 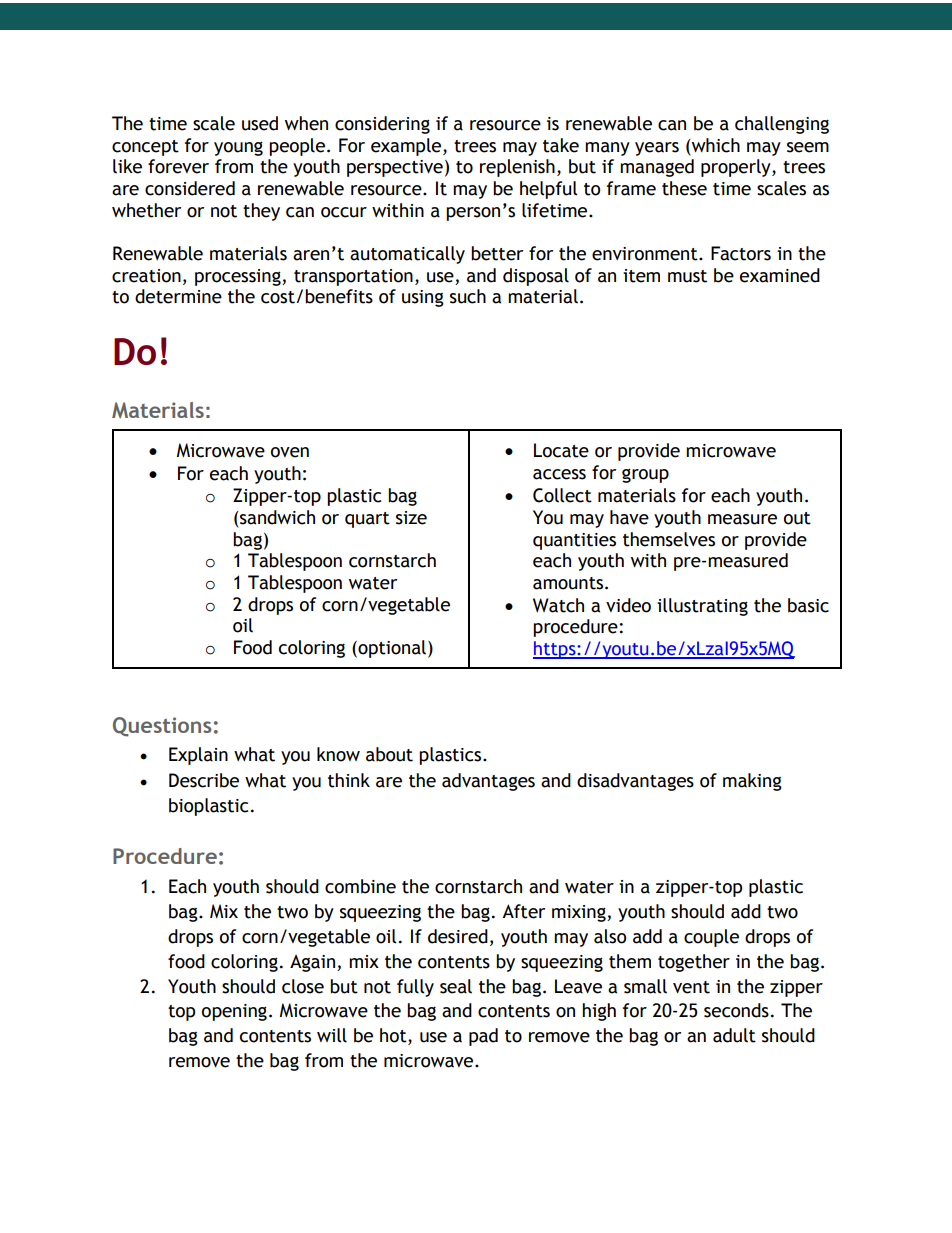 I want to click on illustrating, so click(x=702, y=607).
